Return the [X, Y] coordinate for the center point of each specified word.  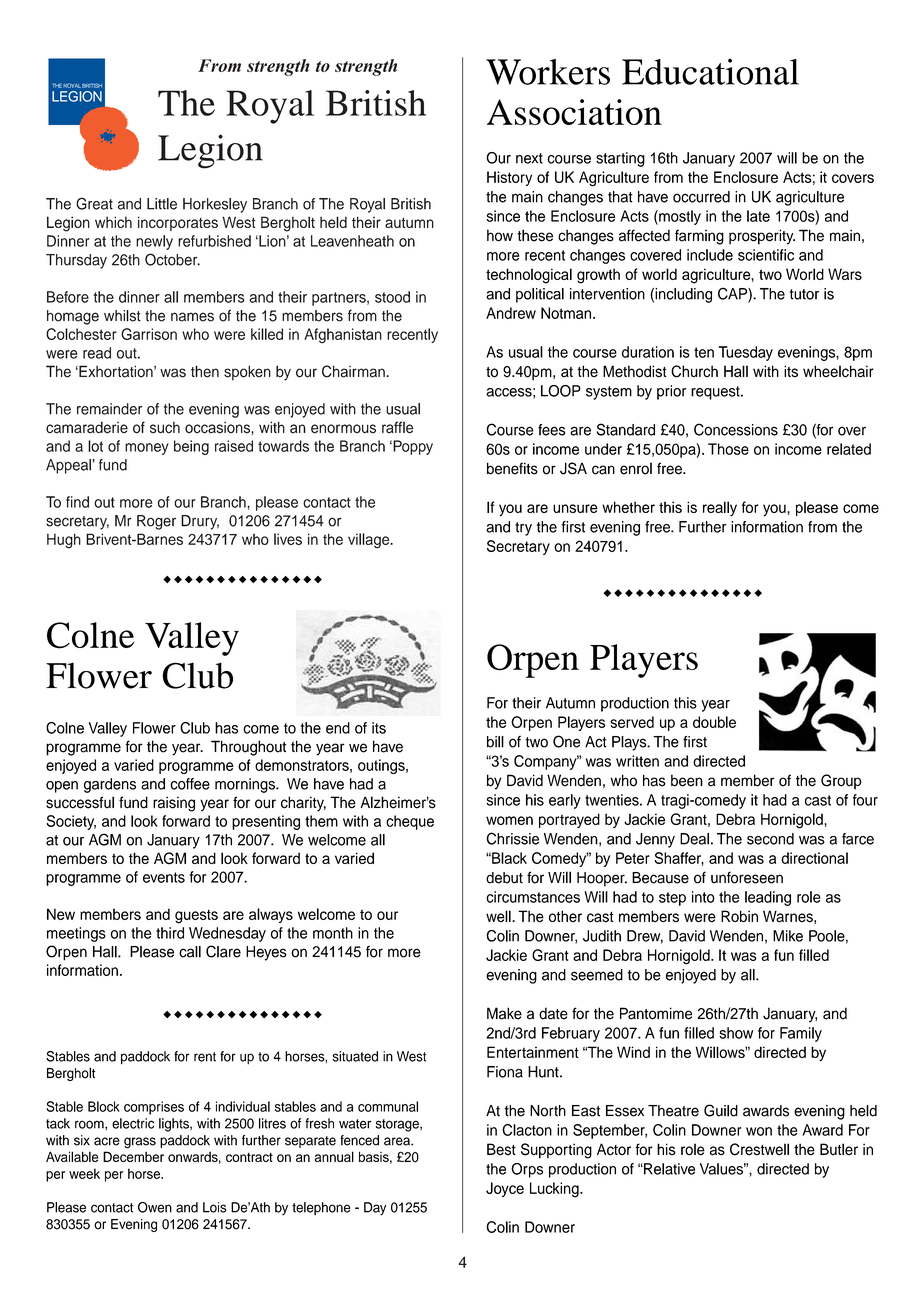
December [133, 1156]
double [714, 722]
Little [162, 204]
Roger [156, 522]
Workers [548, 72]
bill [495, 742]
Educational [710, 72]
